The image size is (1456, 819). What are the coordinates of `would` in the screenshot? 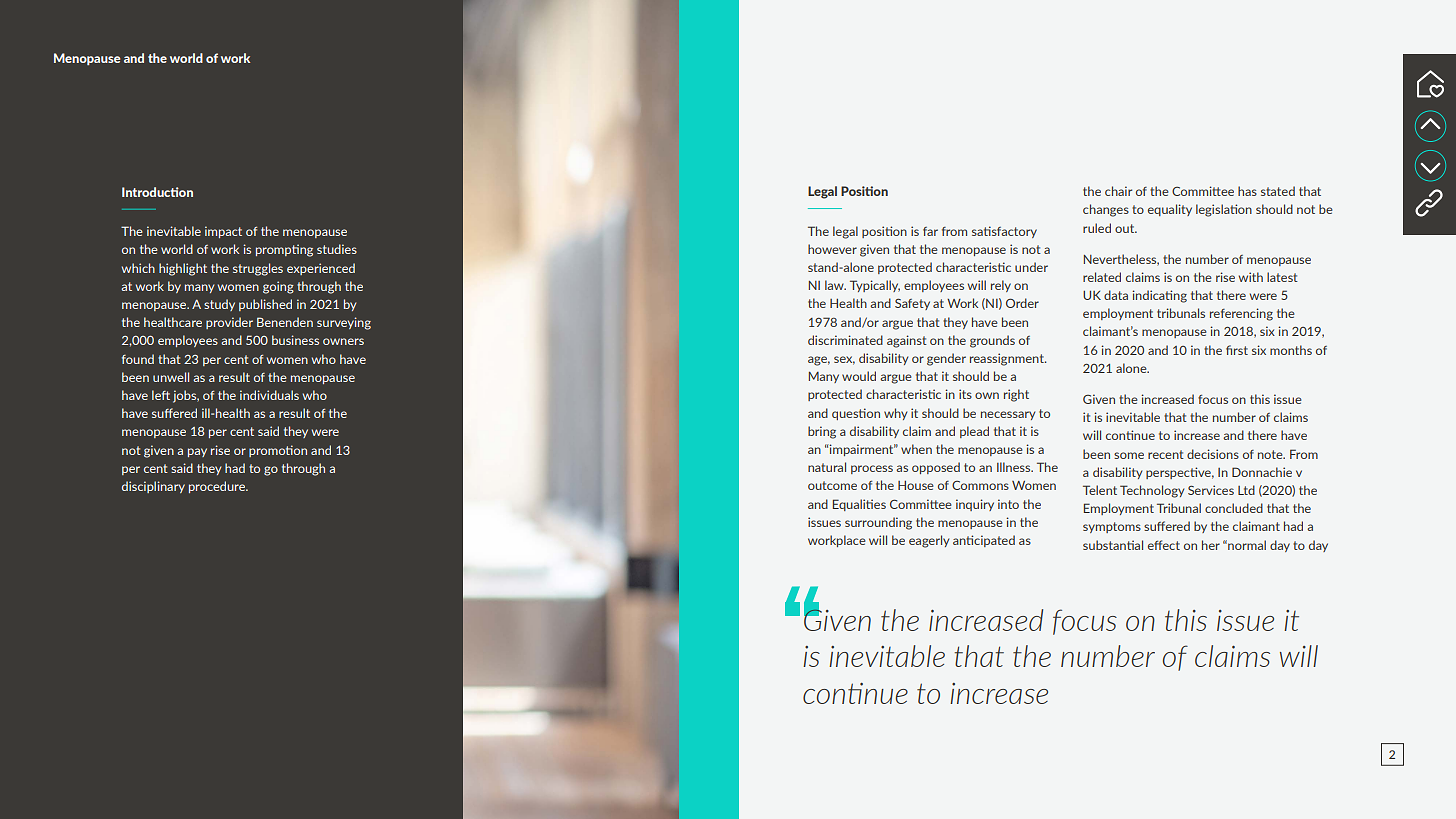 It's located at (859, 376).
